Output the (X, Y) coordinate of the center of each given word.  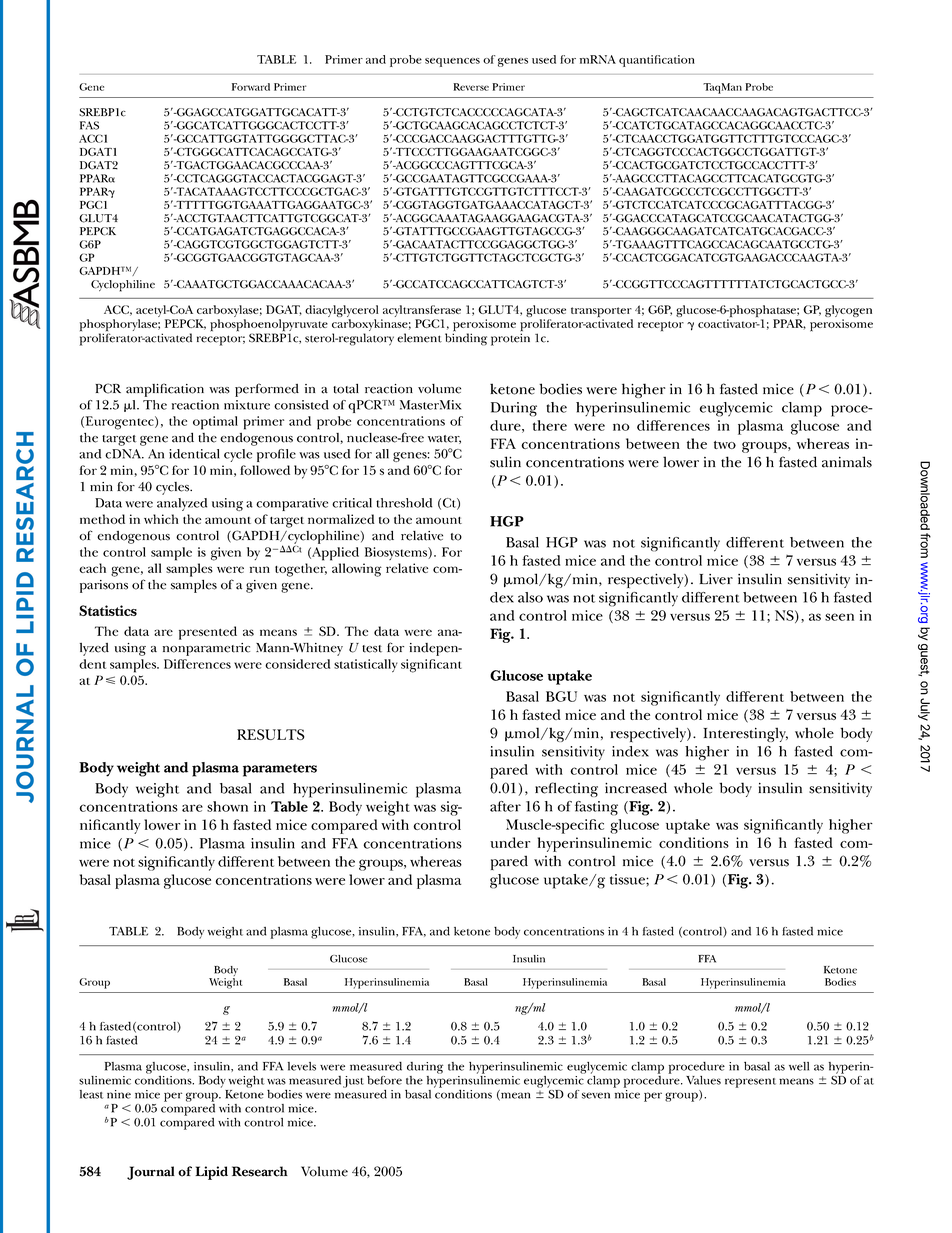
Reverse (471, 87)
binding (466, 338)
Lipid (211, 1173)
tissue (628, 879)
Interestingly (745, 734)
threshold (404, 503)
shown (227, 806)
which (161, 519)
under (510, 842)
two (725, 445)
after (505, 806)
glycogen (848, 312)
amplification (165, 390)
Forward (251, 87)
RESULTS (271, 734)
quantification (657, 61)
